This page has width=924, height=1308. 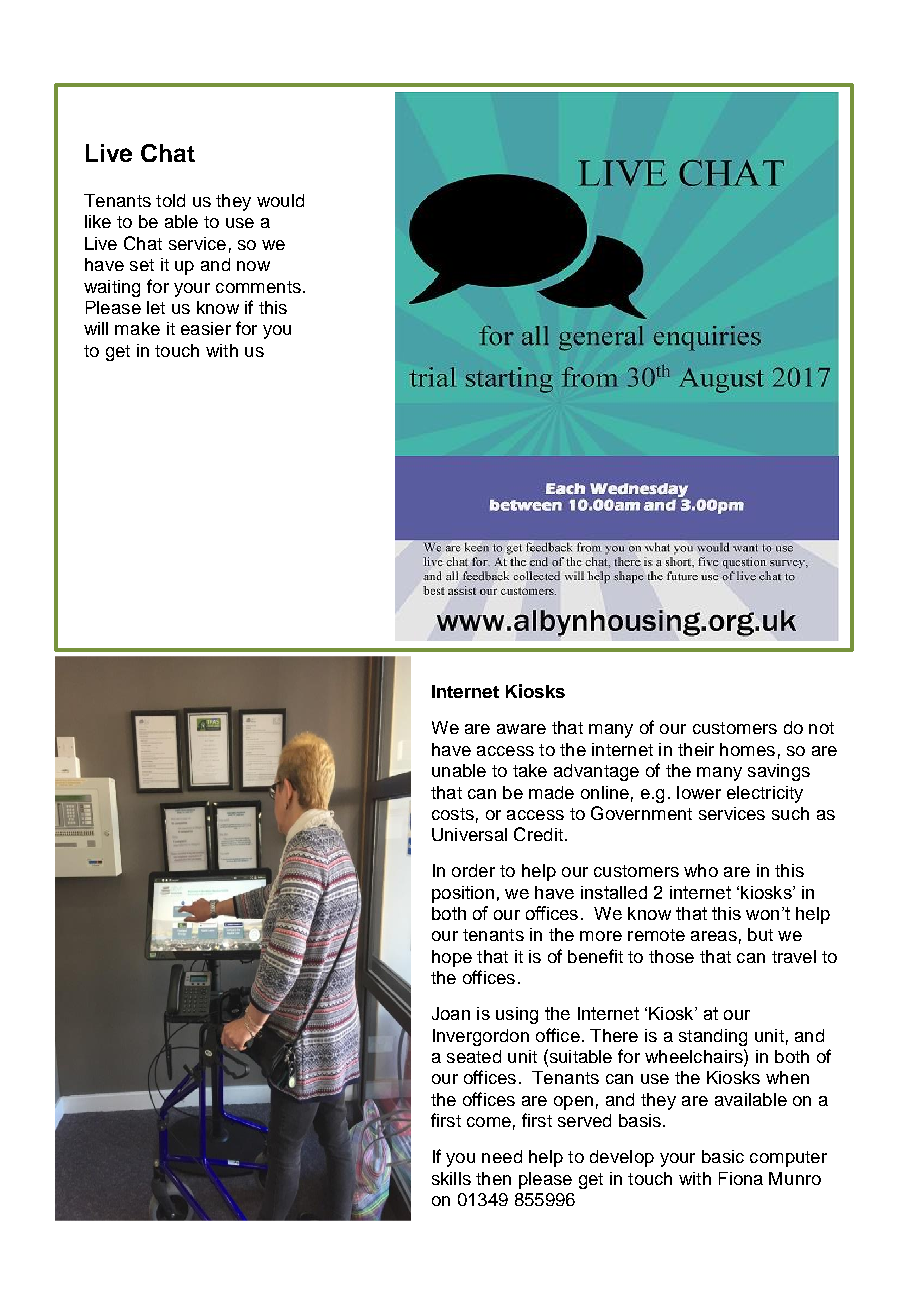 I want to click on skills, so click(x=451, y=1178).
